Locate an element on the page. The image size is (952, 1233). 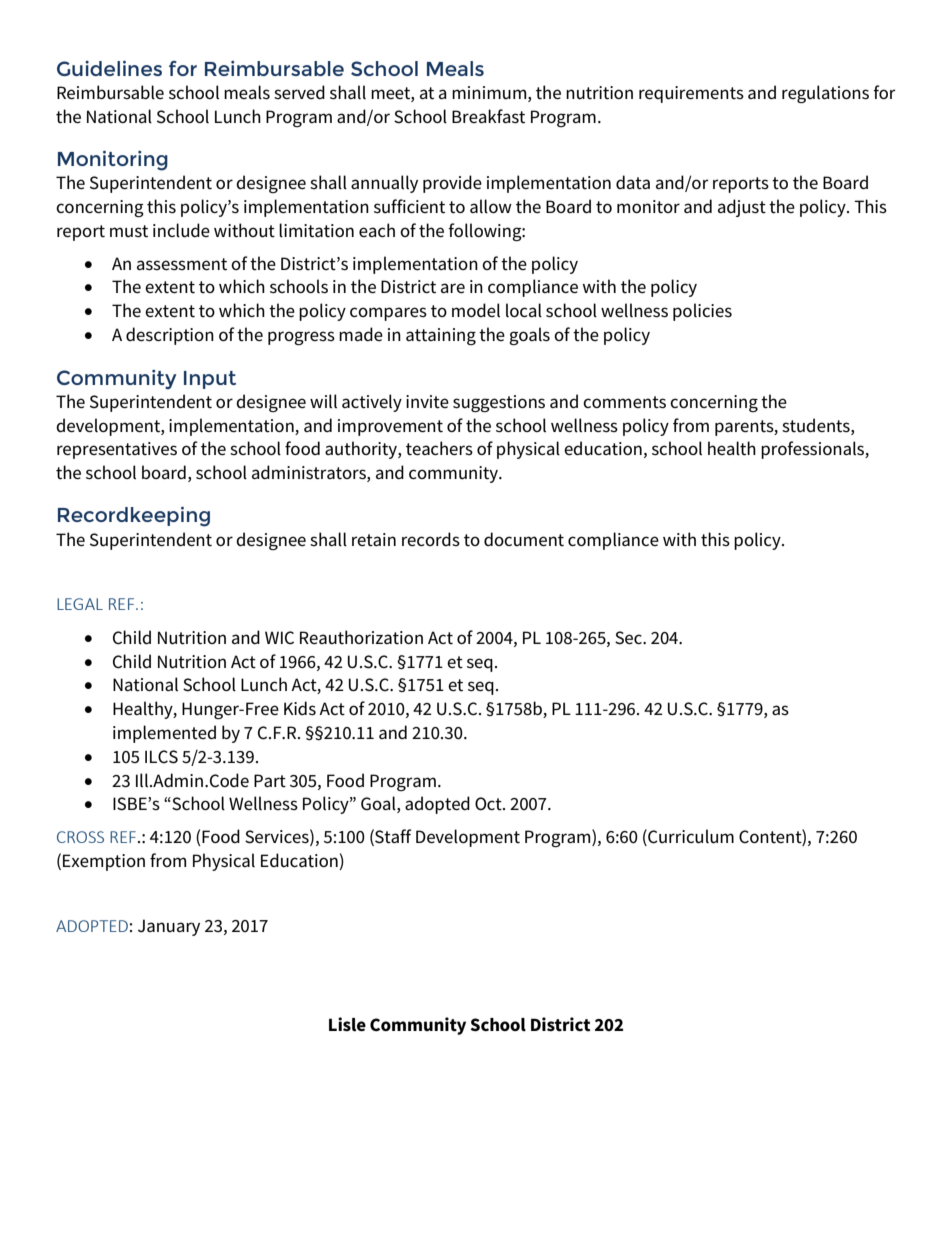
invite is located at coordinates (427, 402).
